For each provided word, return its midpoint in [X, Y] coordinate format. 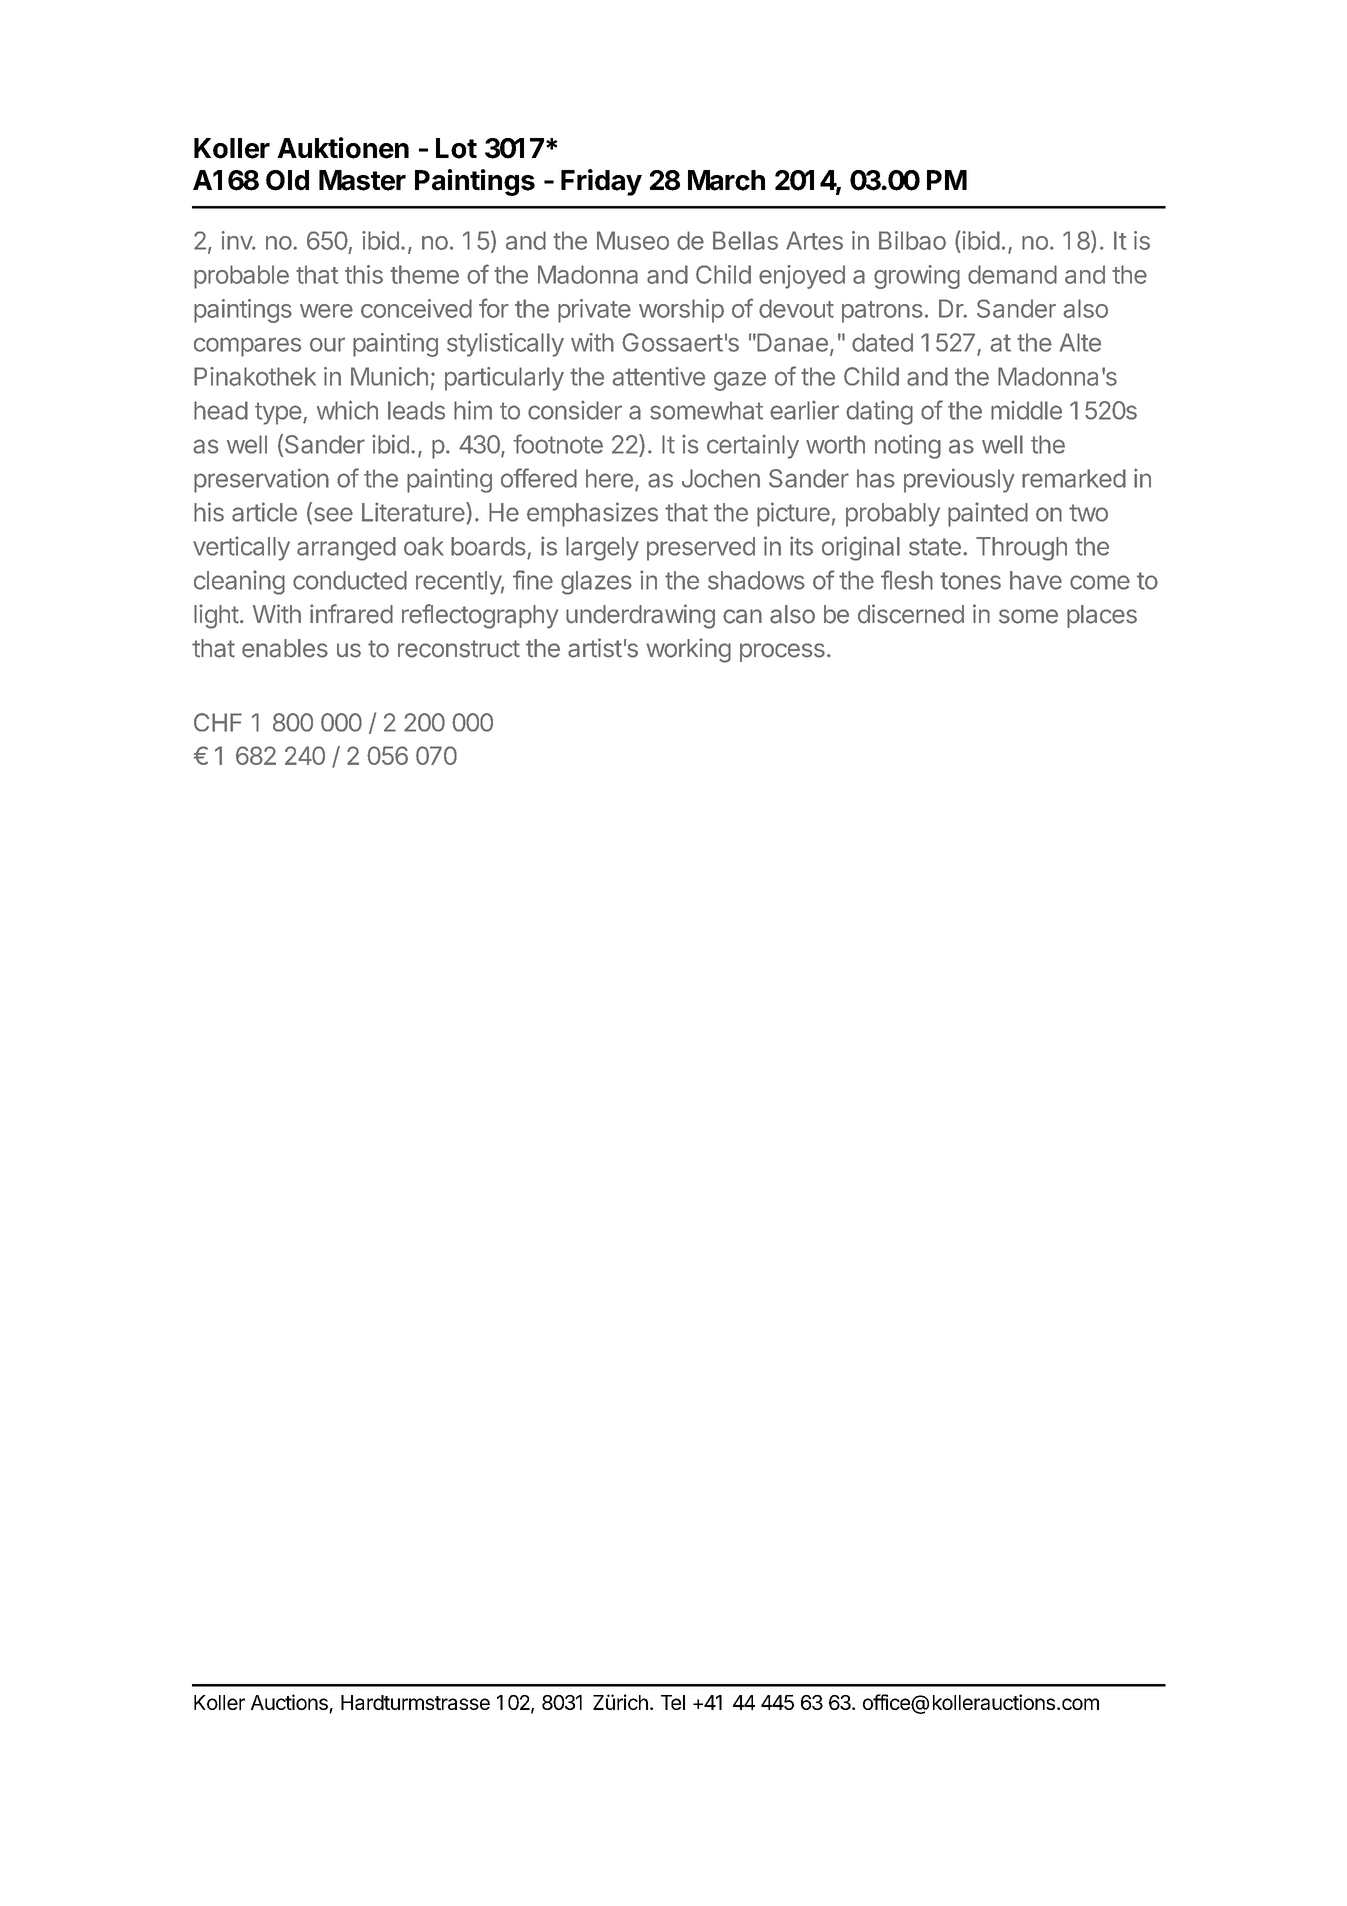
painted [988, 514]
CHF [218, 722]
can [742, 616]
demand [1012, 274]
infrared [351, 614]
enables [285, 648]
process [782, 652]
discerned [911, 614]
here [609, 478]
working [688, 650]
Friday [601, 182]
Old [287, 180]
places [1102, 616]
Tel [673, 1702]
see [332, 515]
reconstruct [459, 649]
